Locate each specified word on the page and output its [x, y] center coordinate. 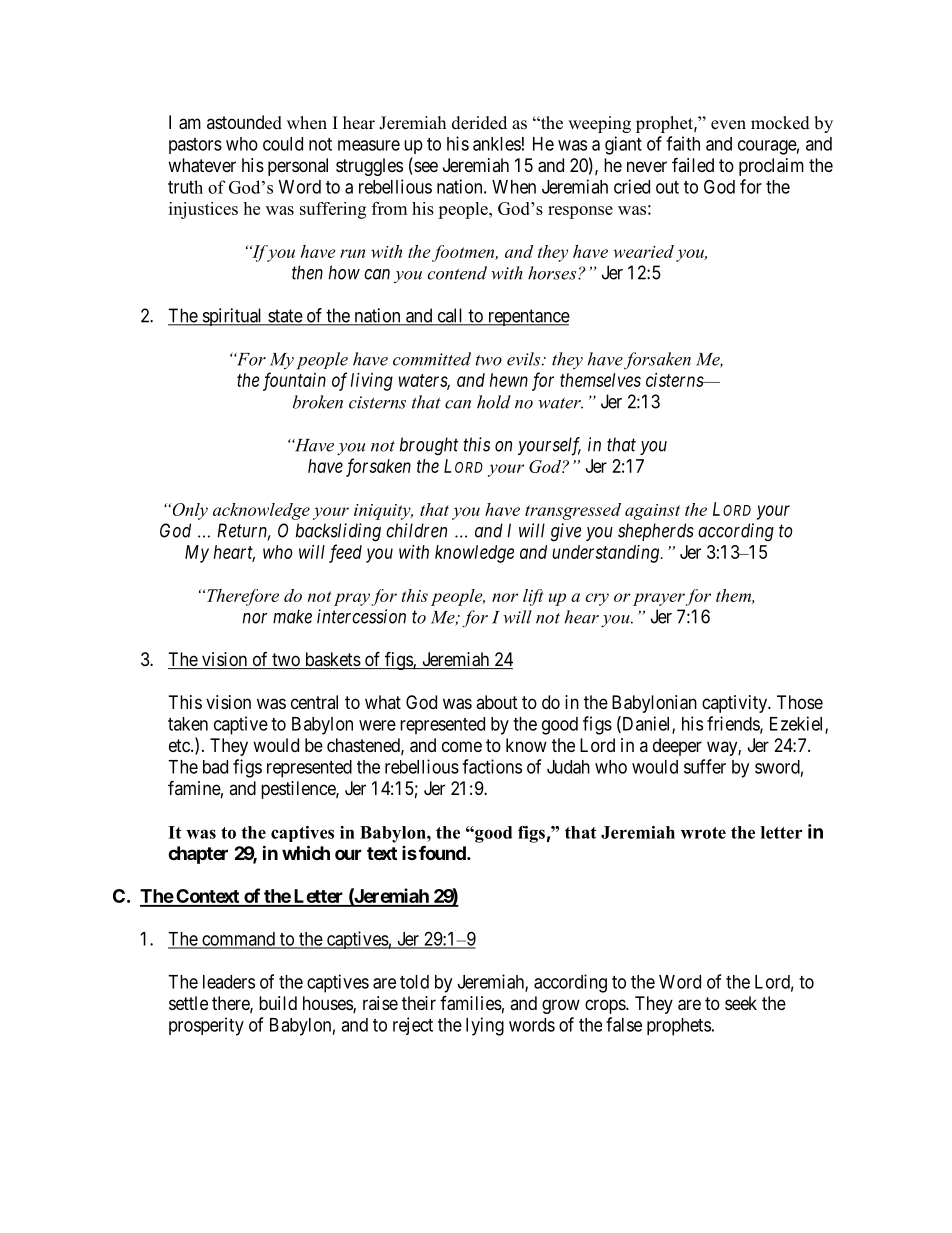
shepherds [656, 532]
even [728, 125]
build [278, 1003]
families [471, 1003]
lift [533, 597]
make [292, 616]
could [283, 144]
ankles [497, 144]
